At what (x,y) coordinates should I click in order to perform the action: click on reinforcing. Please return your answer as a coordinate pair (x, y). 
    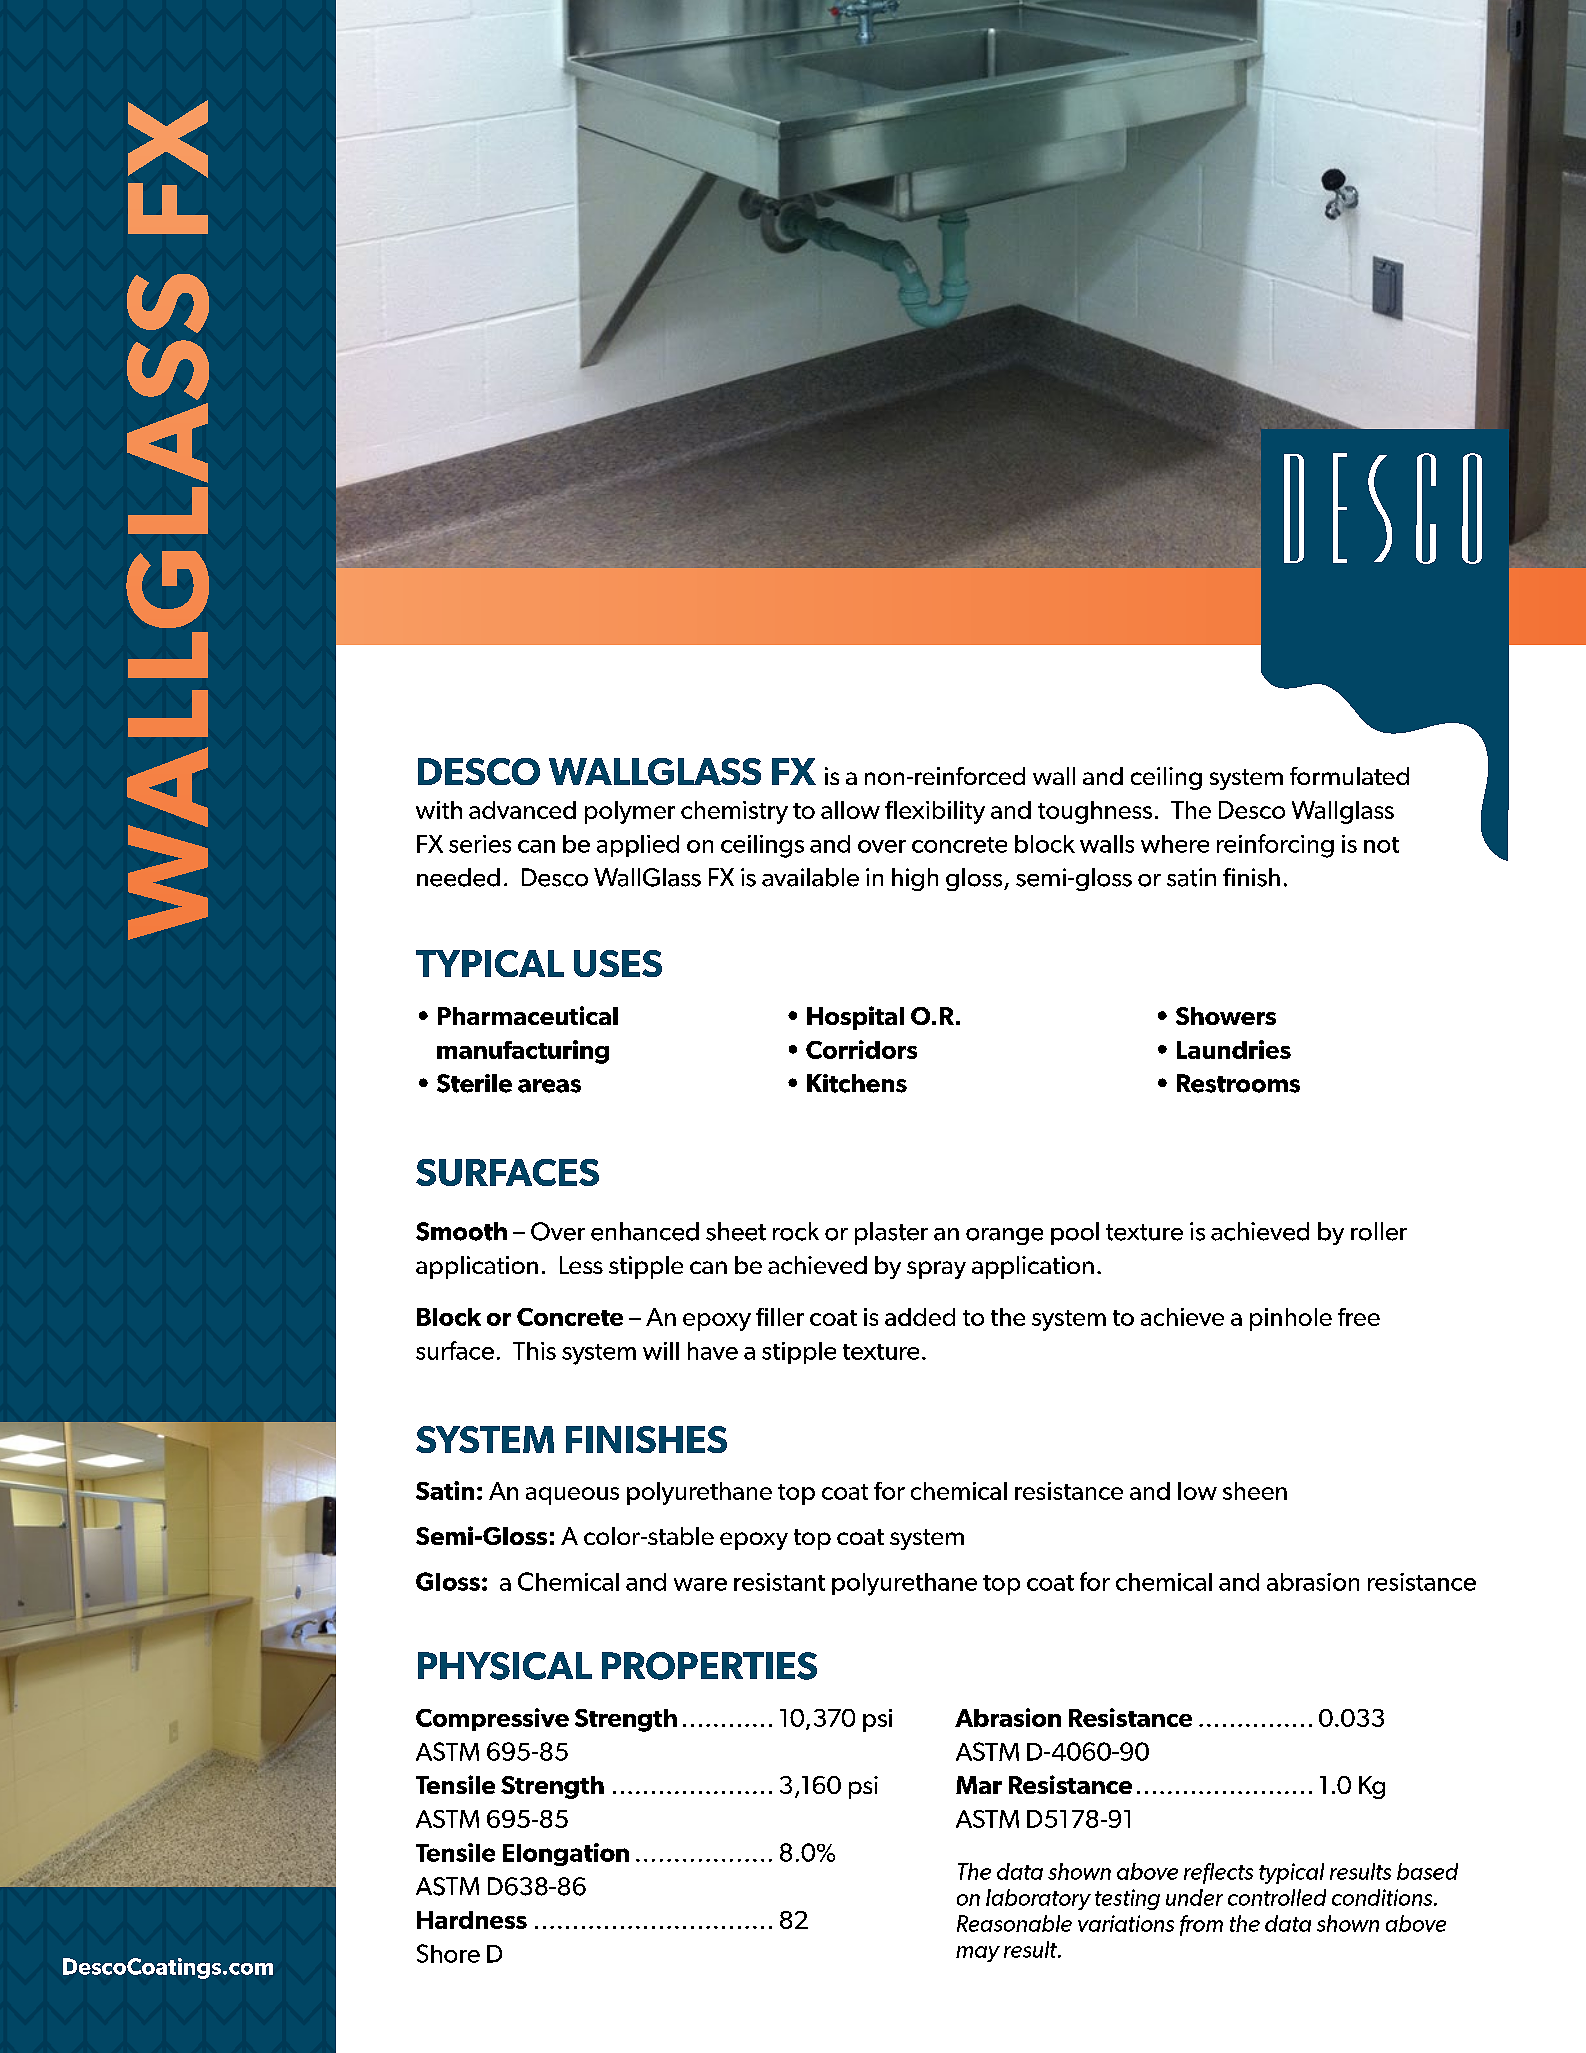
    Looking at the image, I should click on (1275, 846).
